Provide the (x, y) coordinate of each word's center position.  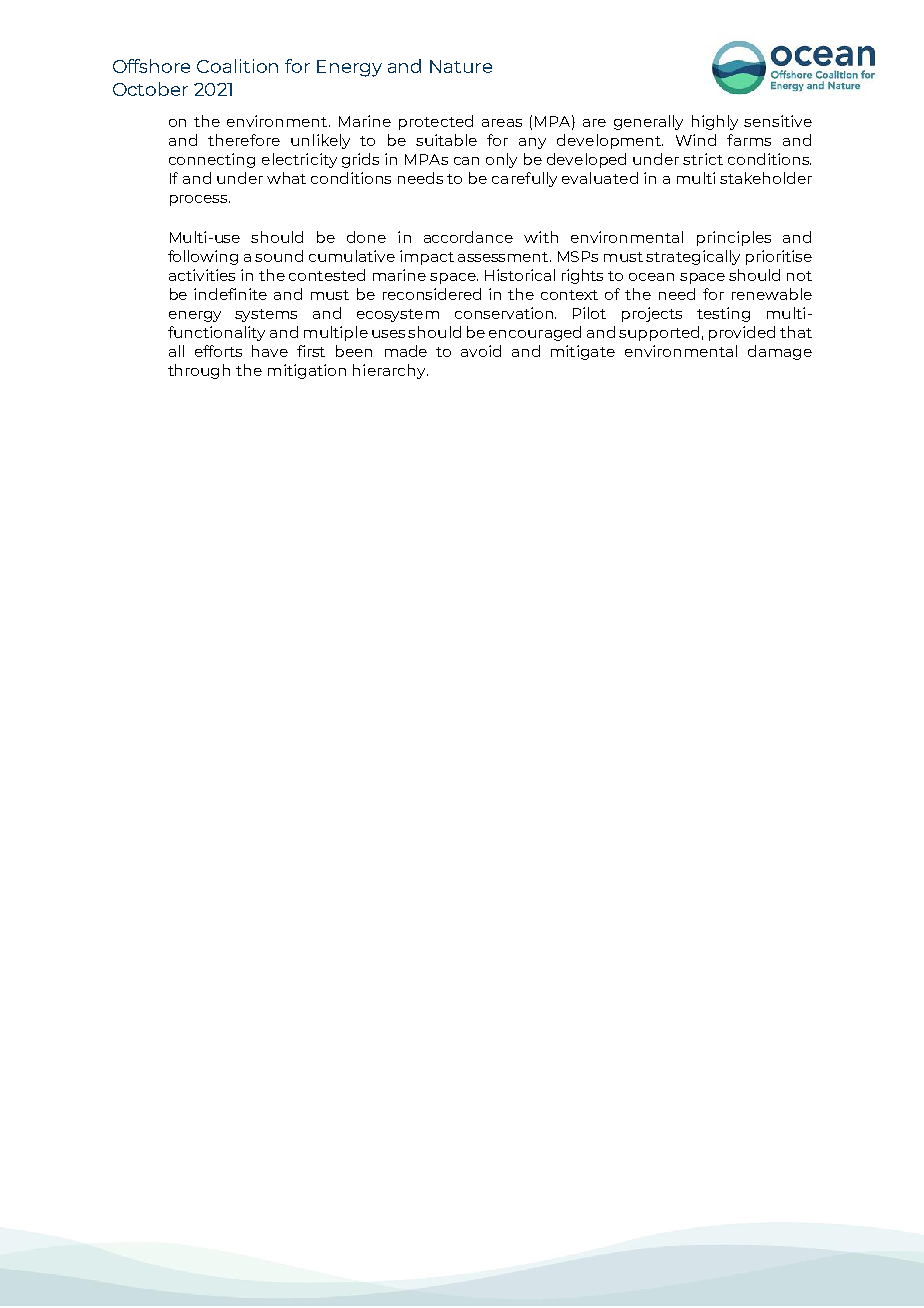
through (199, 371)
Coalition (237, 66)
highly (715, 122)
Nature (461, 66)
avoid (481, 351)
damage (780, 352)
